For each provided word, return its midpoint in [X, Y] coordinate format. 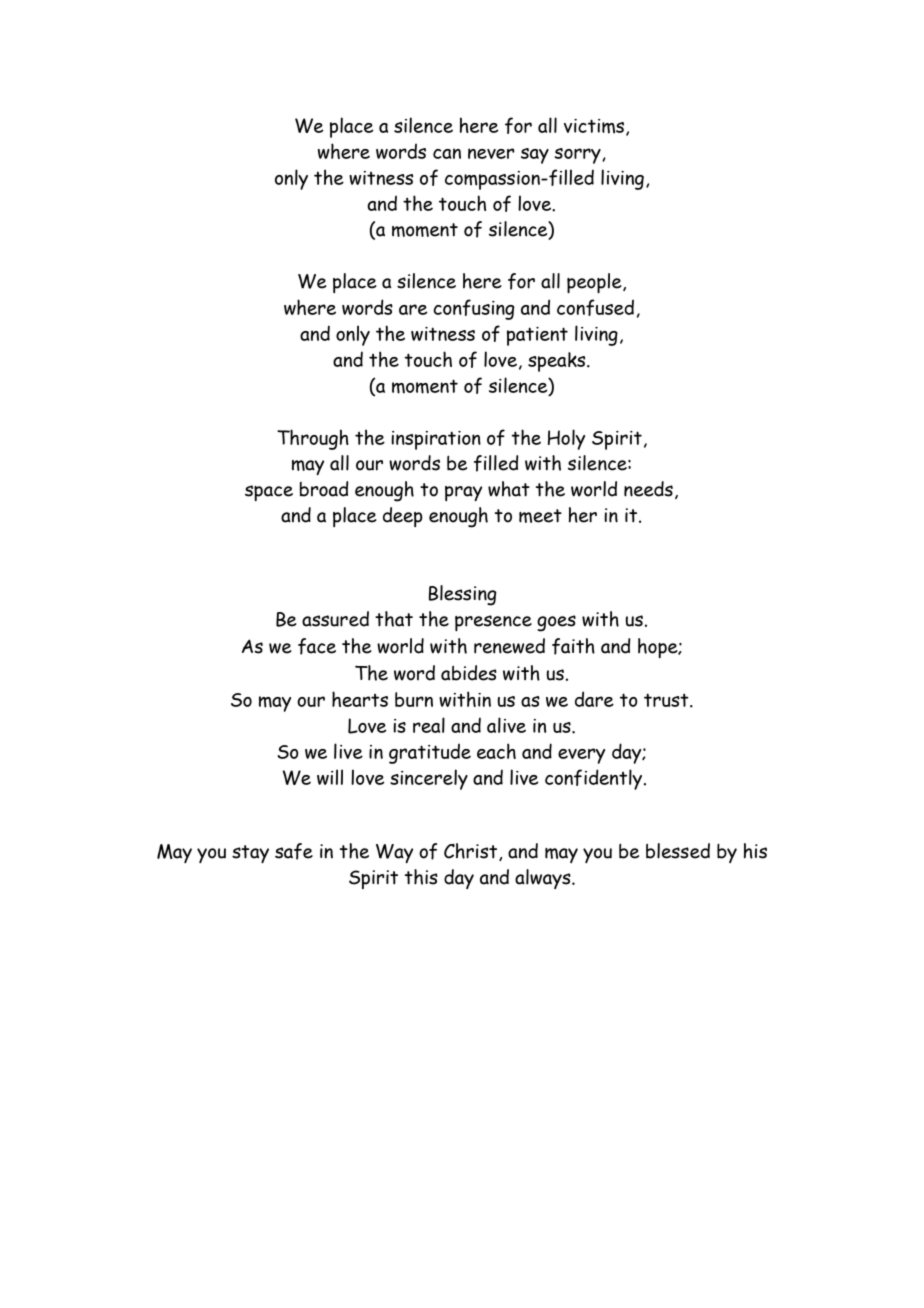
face [317, 646]
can [447, 153]
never [491, 153]
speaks [558, 362]
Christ [472, 852]
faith [573, 646]
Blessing [463, 595]
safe [294, 851]
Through [313, 439]
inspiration [436, 440]
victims [594, 126]
